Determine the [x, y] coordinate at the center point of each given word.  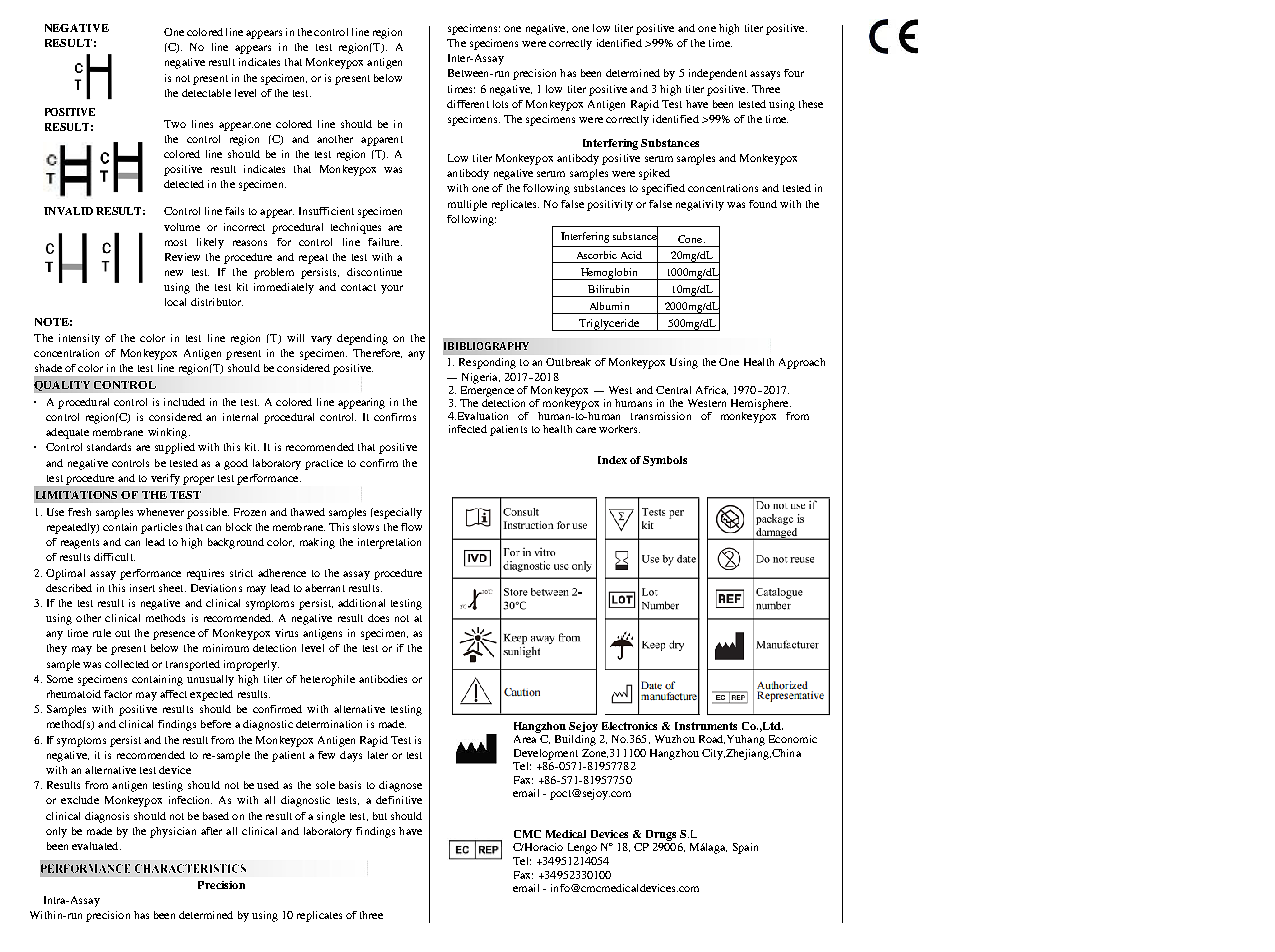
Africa [712, 390]
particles [161, 528]
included [184, 402]
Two [175, 124]
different [468, 104]
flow [411, 527]
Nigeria [481, 378]
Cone [691, 239]
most [176, 242]
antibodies [383, 679]
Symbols [665, 461]
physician [173, 832]
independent [718, 74]
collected [127, 664]
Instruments [706, 726]
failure [385, 242]
